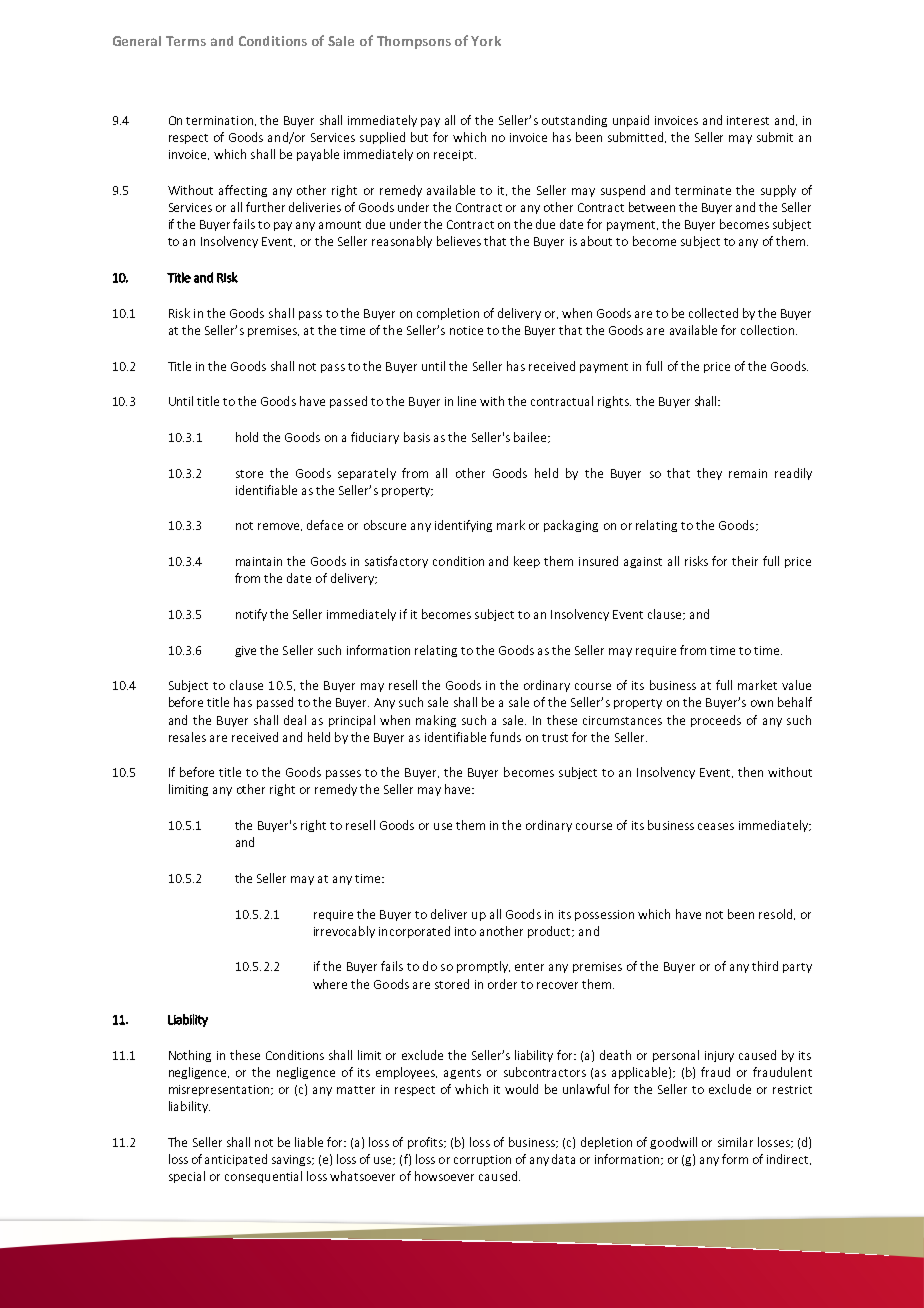 The image size is (924, 1308). What do you see at coordinates (486, 41) in the screenshot?
I see `York` at bounding box center [486, 41].
